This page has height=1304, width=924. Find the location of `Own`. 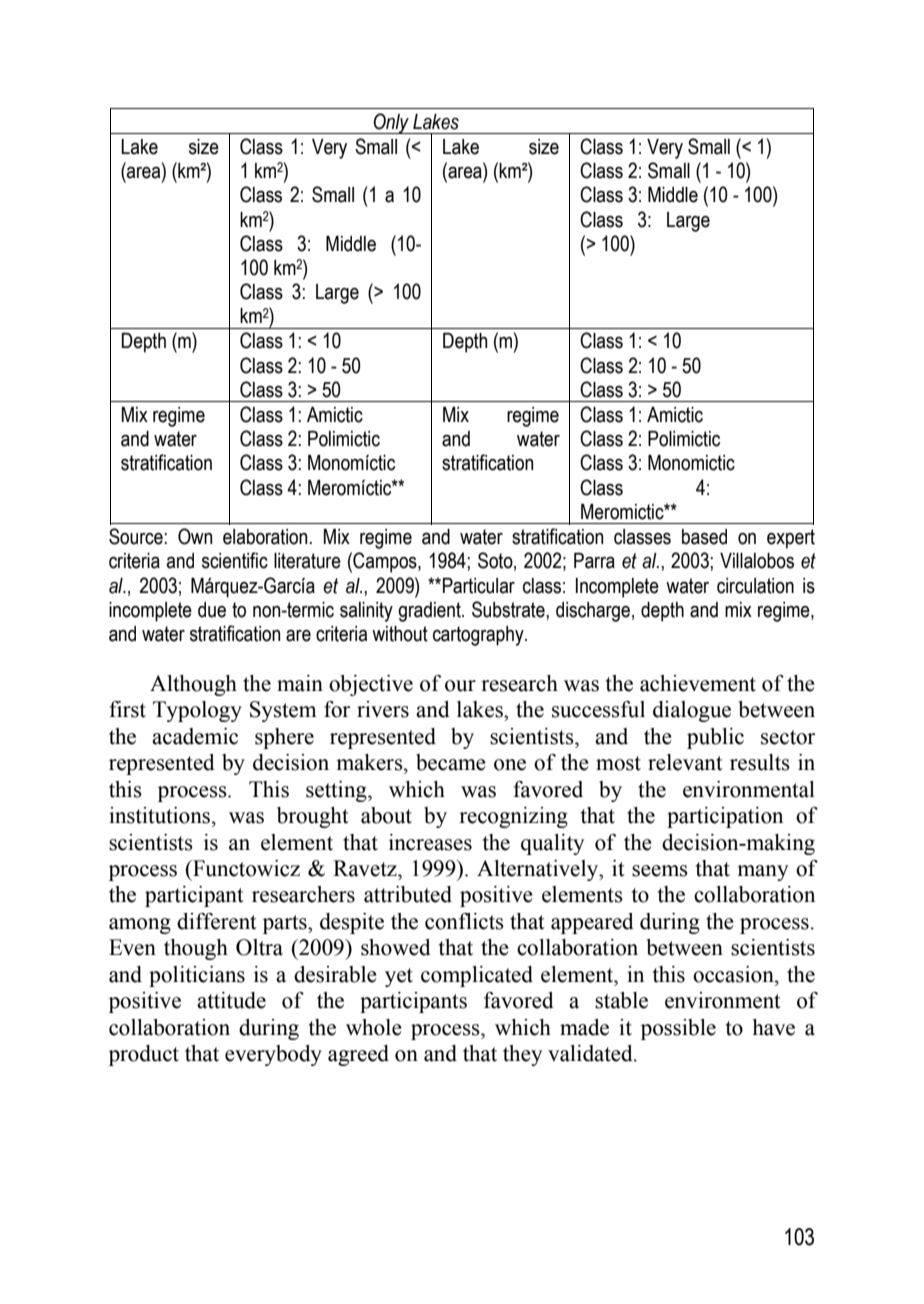

Own is located at coordinates (195, 536).
